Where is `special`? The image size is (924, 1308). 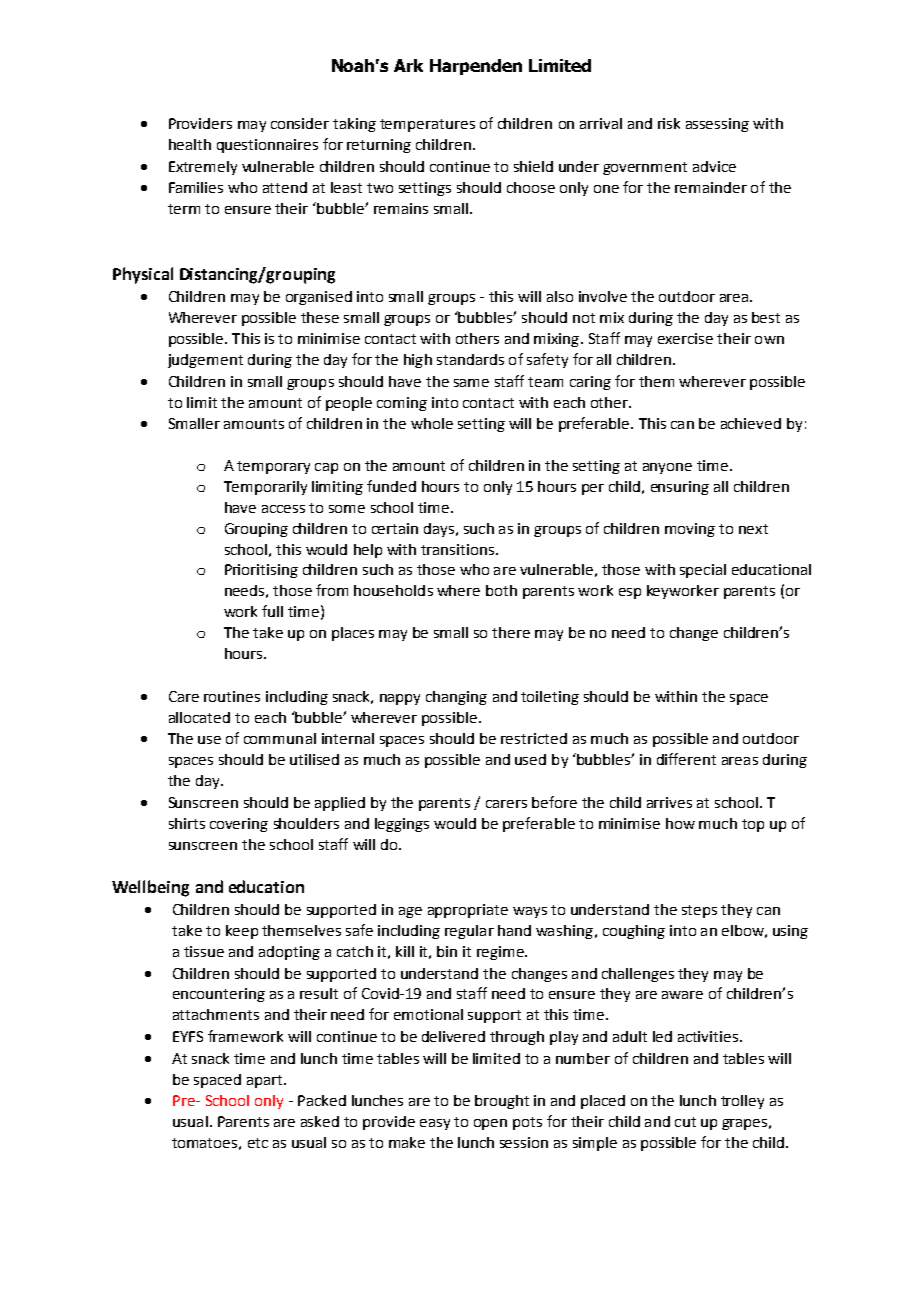 special is located at coordinates (703, 571).
